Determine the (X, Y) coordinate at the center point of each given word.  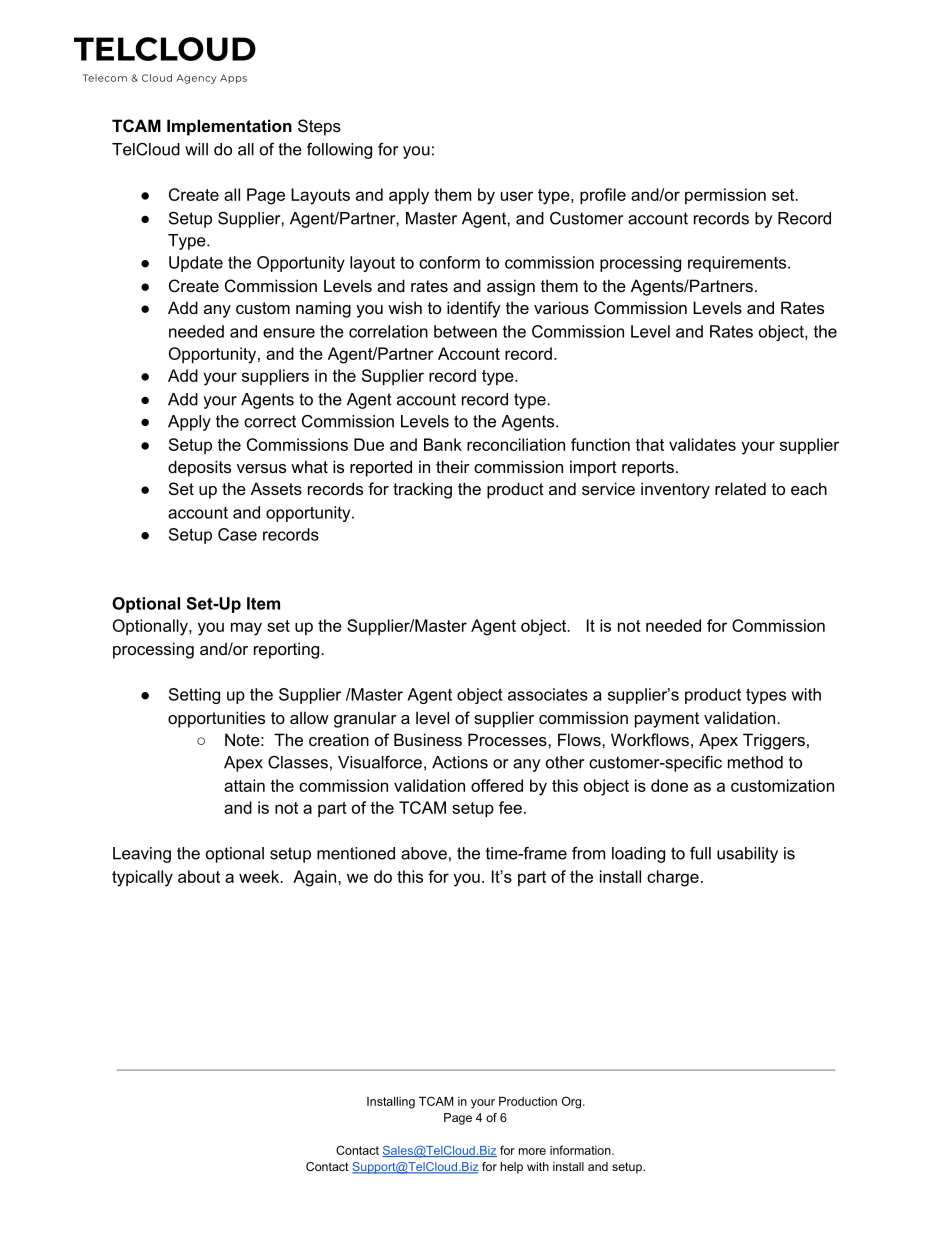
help (512, 1168)
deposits (199, 468)
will (196, 149)
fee (510, 807)
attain (244, 785)
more (532, 1151)
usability (747, 855)
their (453, 466)
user (517, 196)
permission (725, 196)
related (740, 488)
